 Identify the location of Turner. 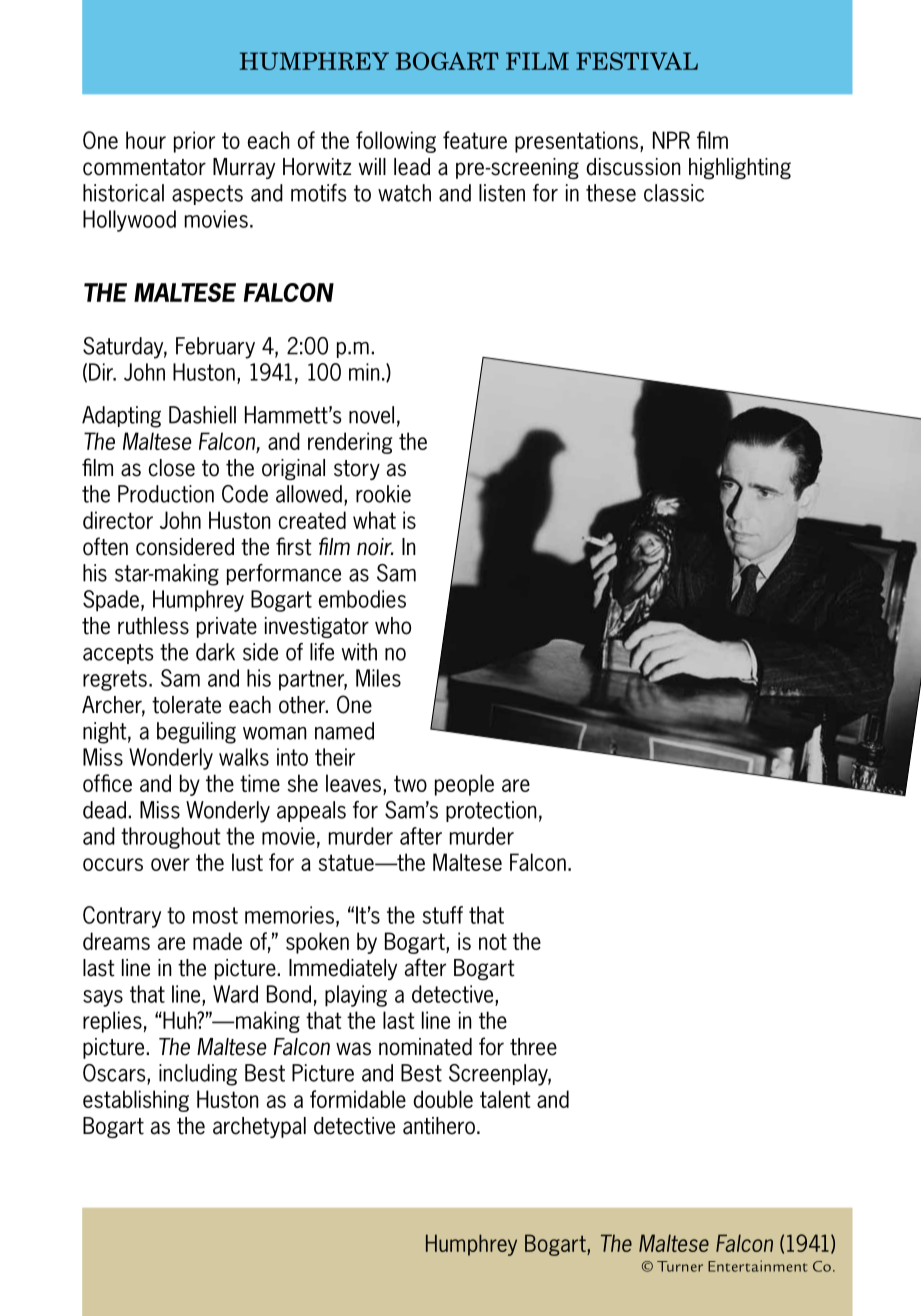
(680, 1266).
